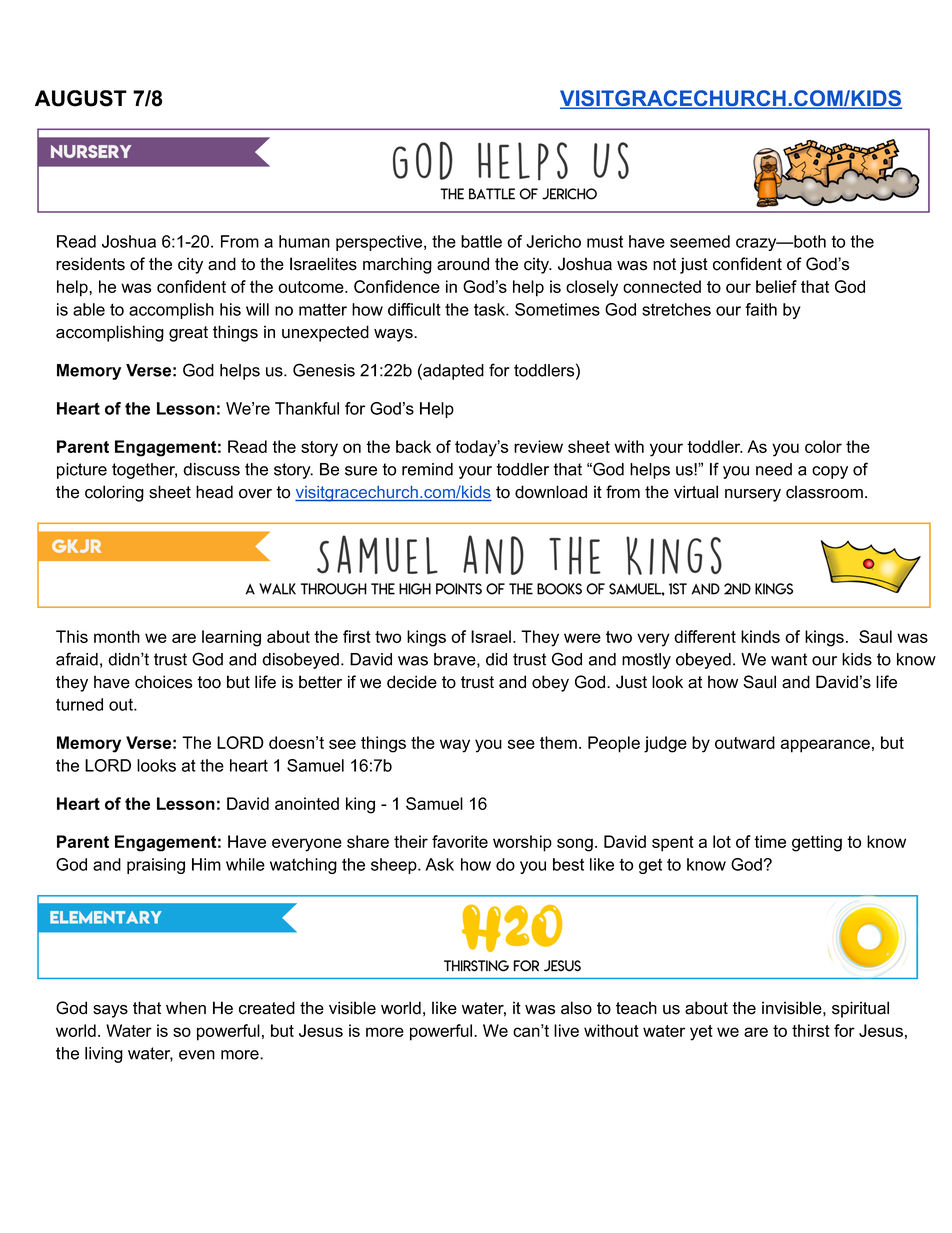 This document has width=952, height=1233. Describe the element at coordinates (117, 636) in the document. I see `month` at that location.
